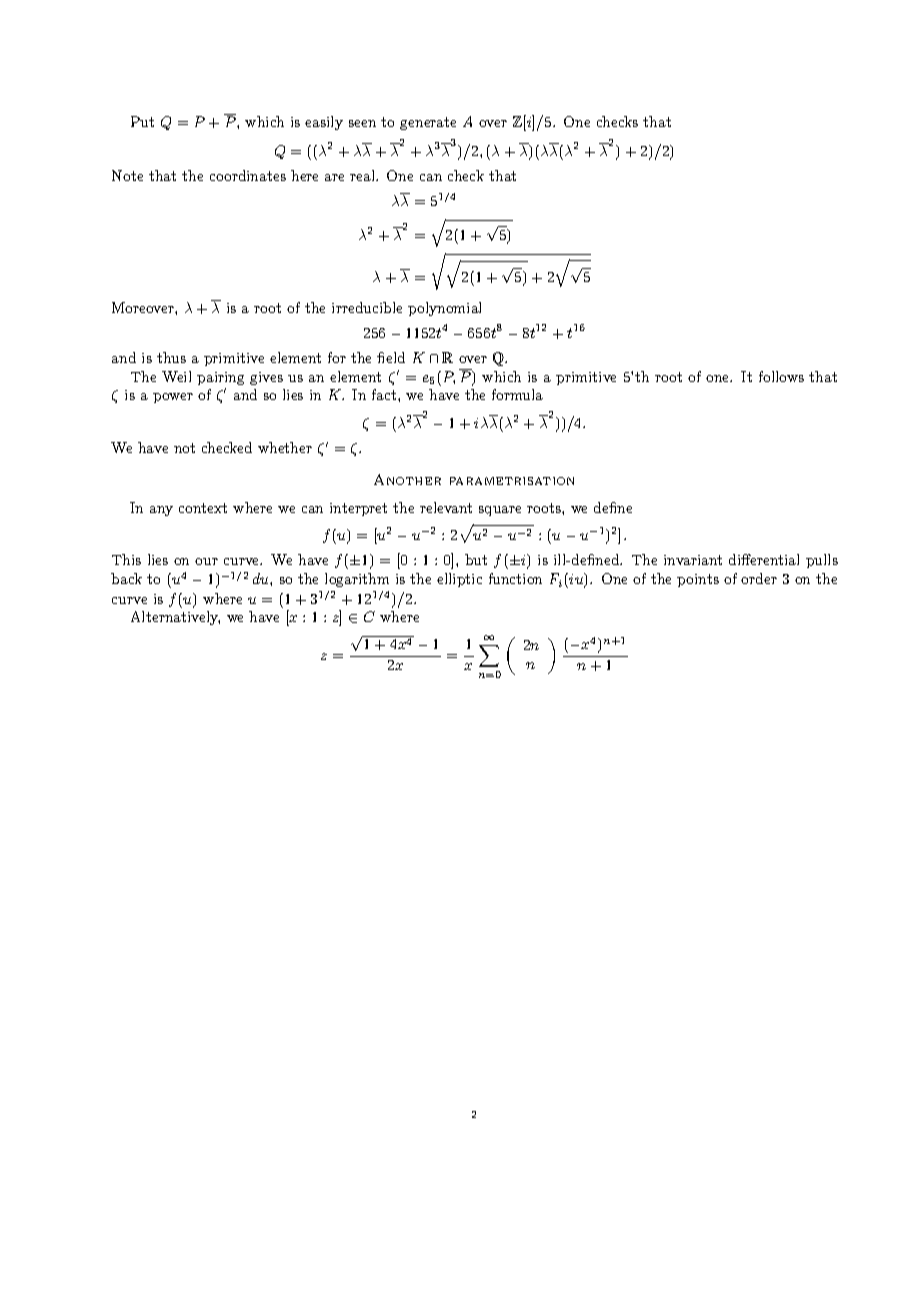  What do you see at coordinates (362, 123) in the page?
I see `seen` at bounding box center [362, 123].
